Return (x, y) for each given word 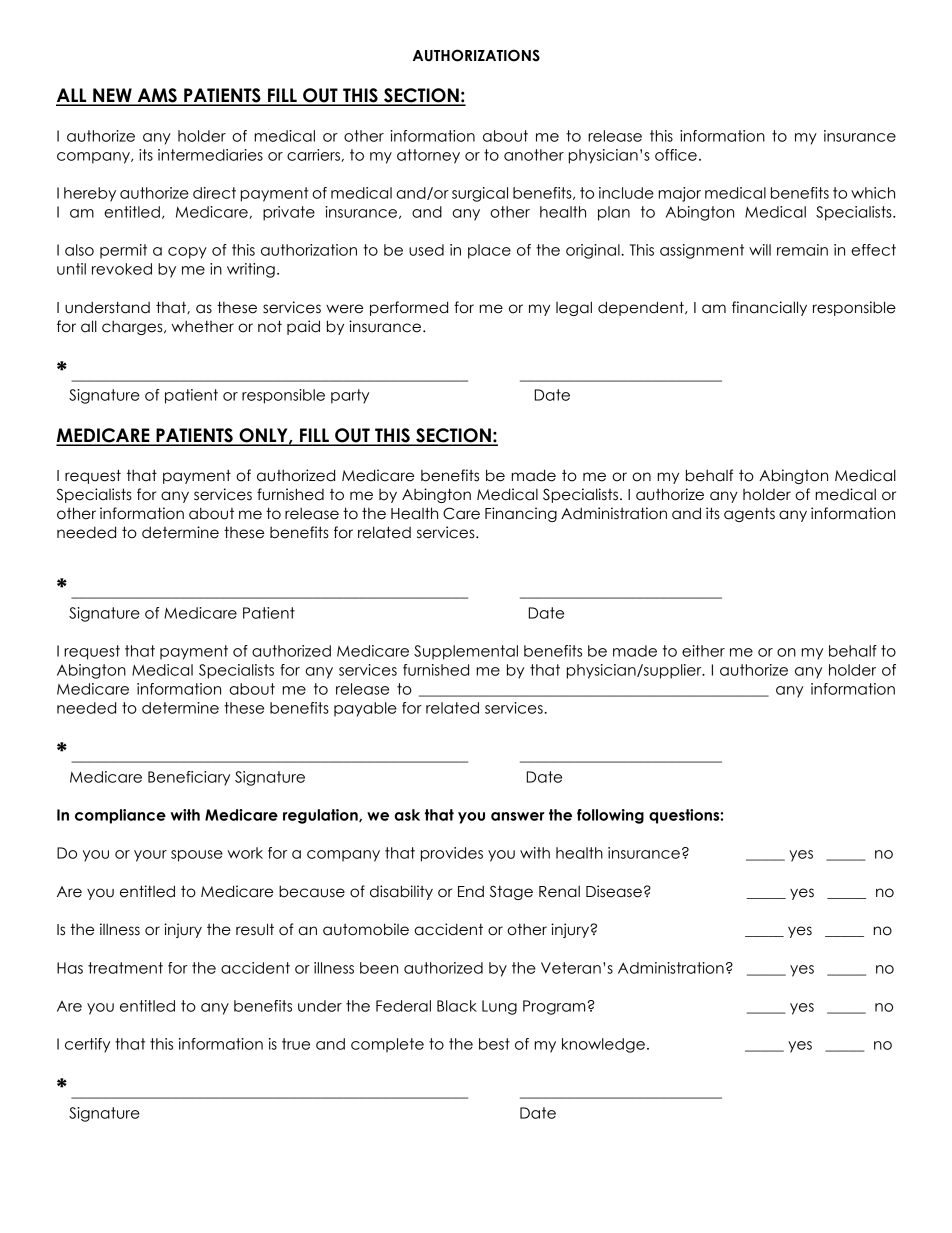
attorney (428, 156)
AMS (157, 96)
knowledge (603, 1045)
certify (87, 1045)
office (676, 155)
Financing (521, 514)
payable (365, 709)
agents (749, 514)
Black (457, 1006)
